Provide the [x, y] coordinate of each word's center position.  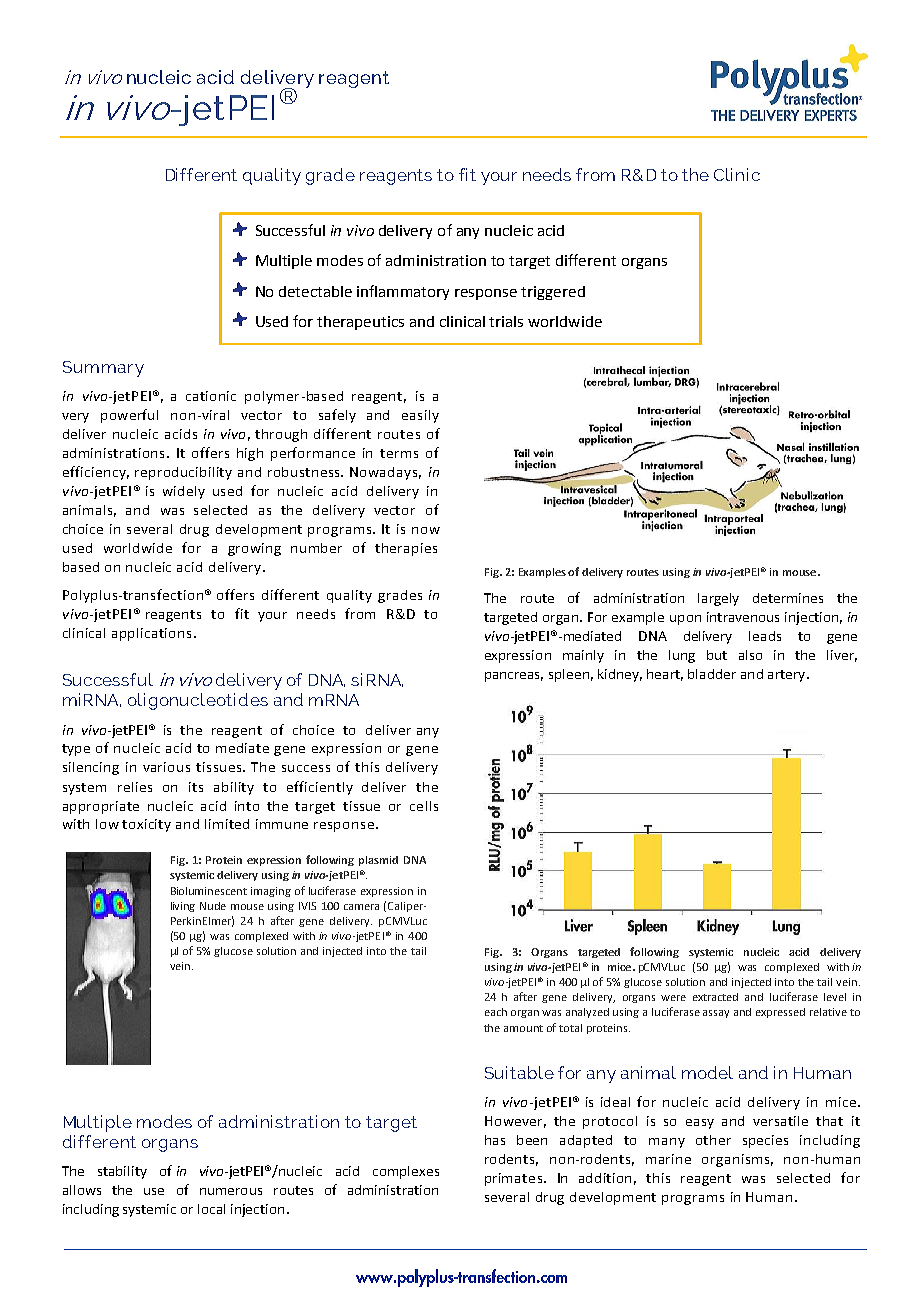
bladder [712, 674]
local [211, 1209]
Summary [103, 369]
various [166, 767]
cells [424, 806]
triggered [553, 293]
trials [506, 321]
